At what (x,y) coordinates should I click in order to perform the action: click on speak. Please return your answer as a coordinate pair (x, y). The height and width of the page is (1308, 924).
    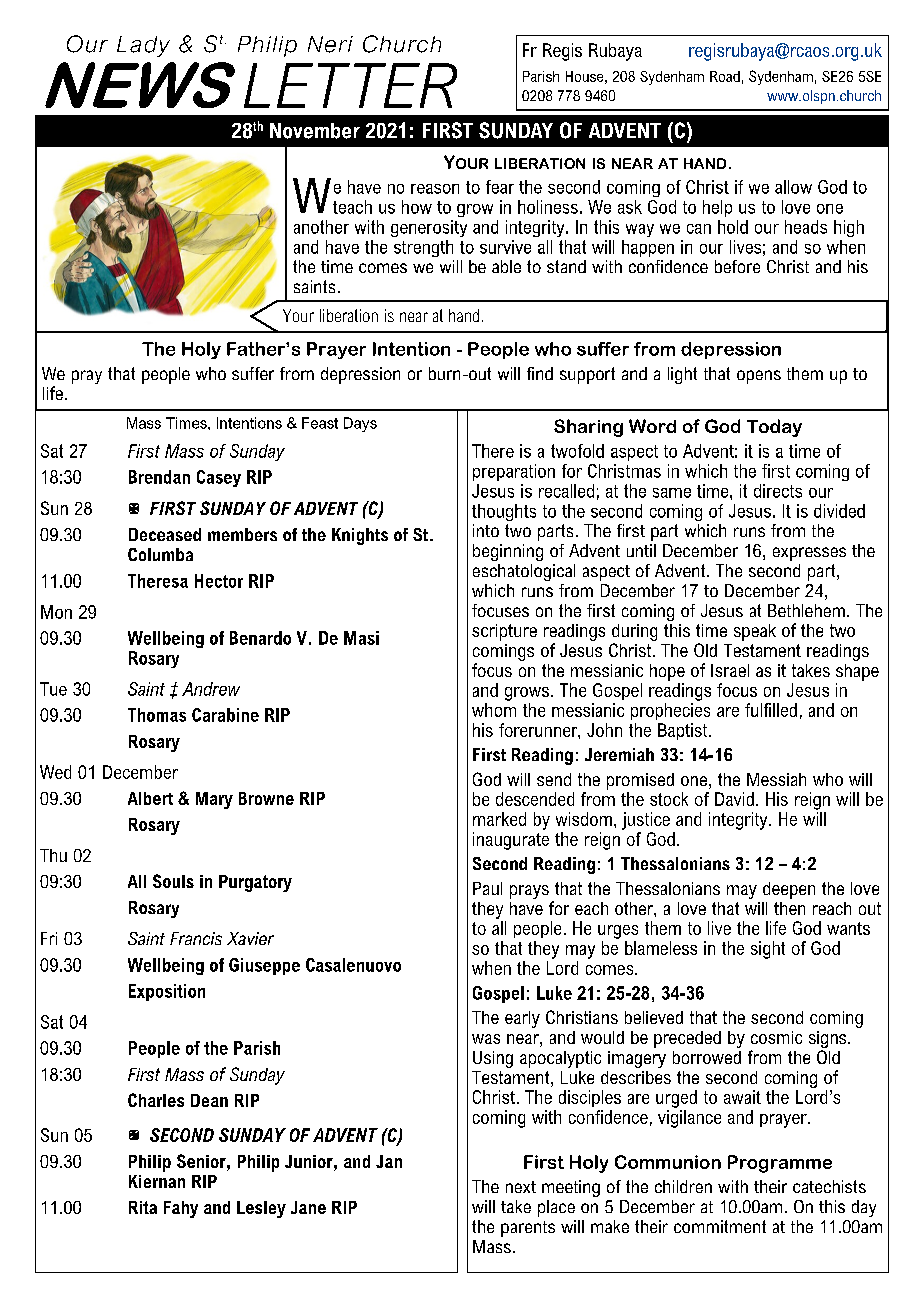
    Looking at the image, I should click on (755, 632).
